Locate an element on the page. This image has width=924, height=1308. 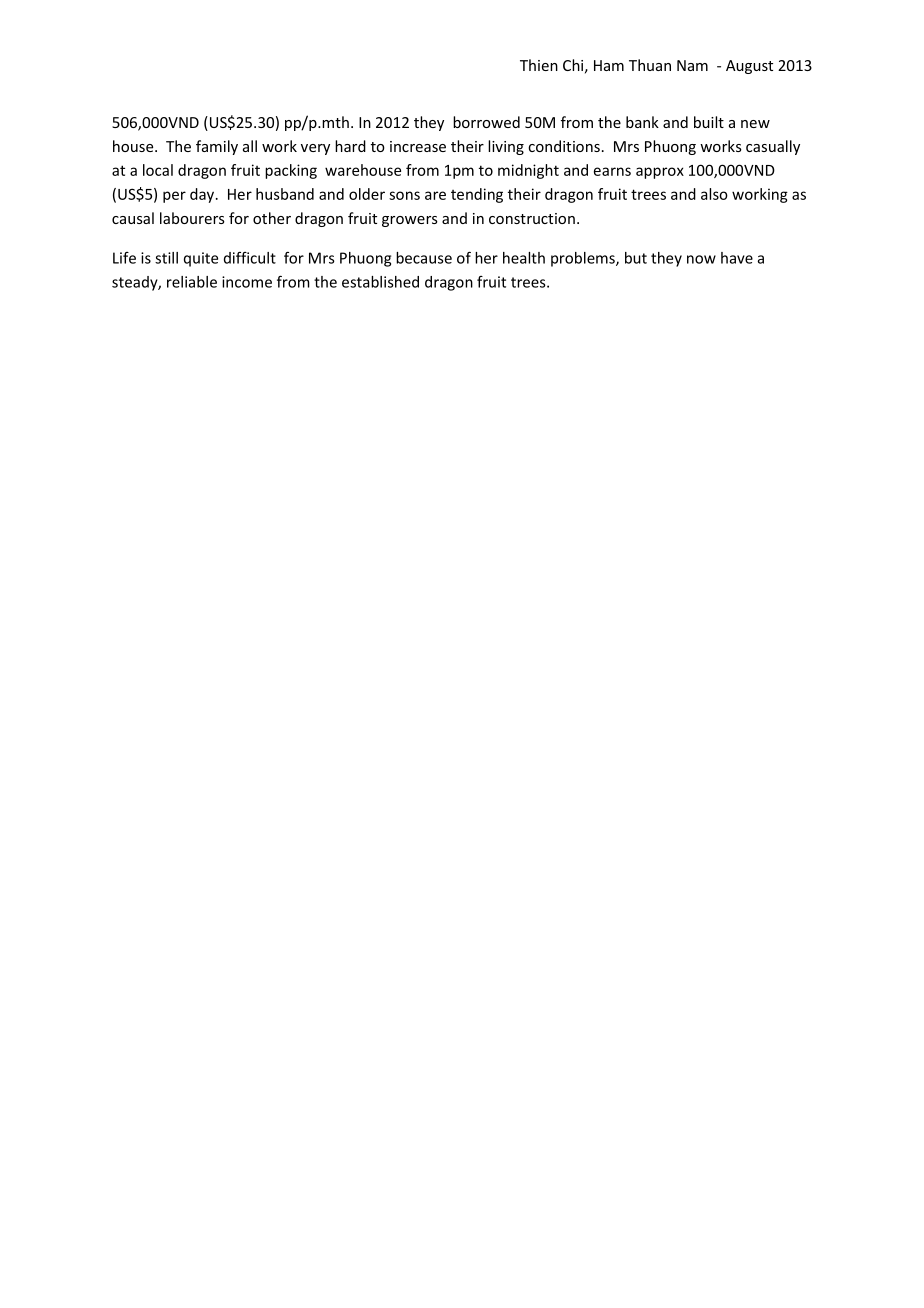
family is located at coordinates (217, 147).
